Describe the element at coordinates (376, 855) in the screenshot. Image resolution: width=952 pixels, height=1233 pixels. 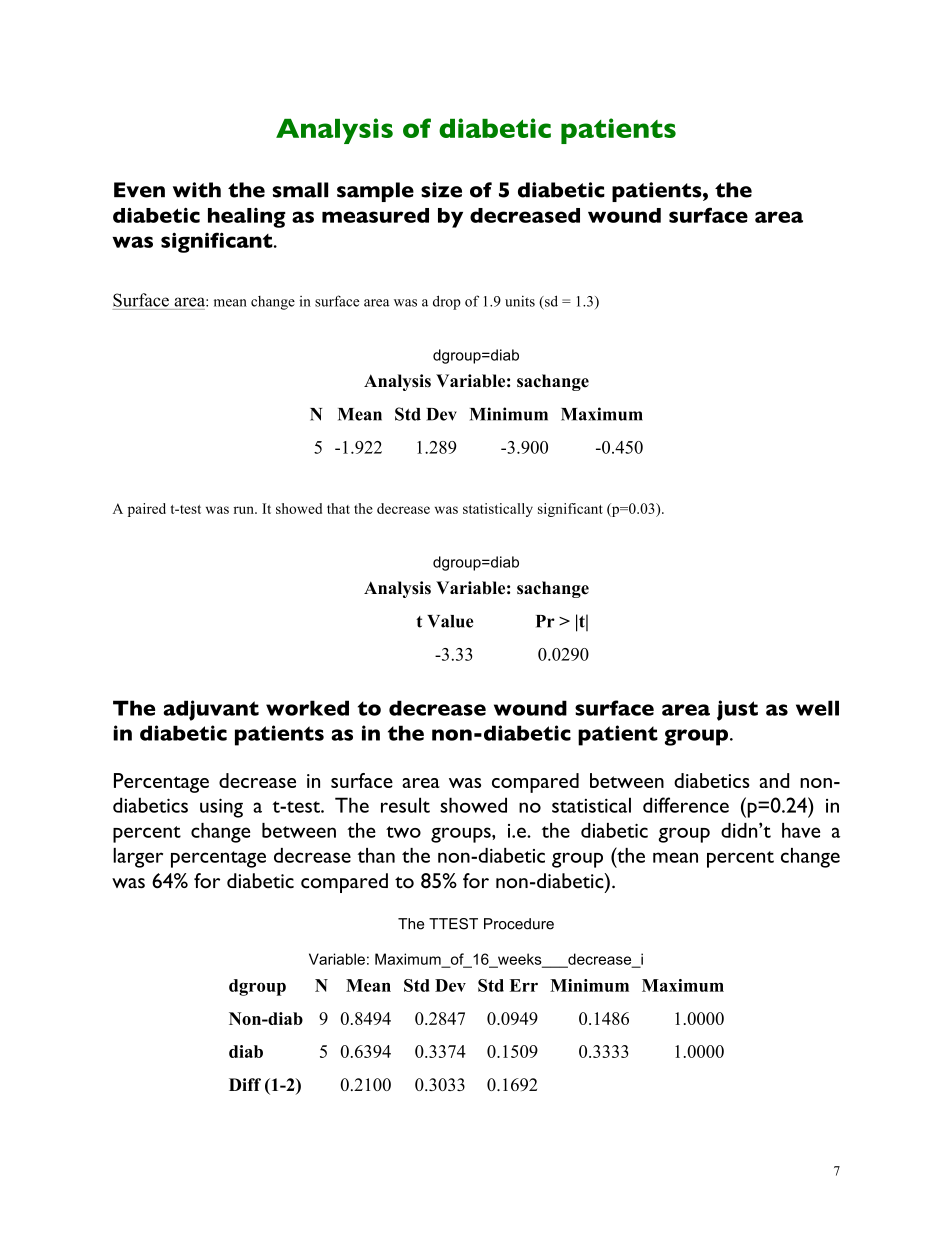
I see `than` at that location.
